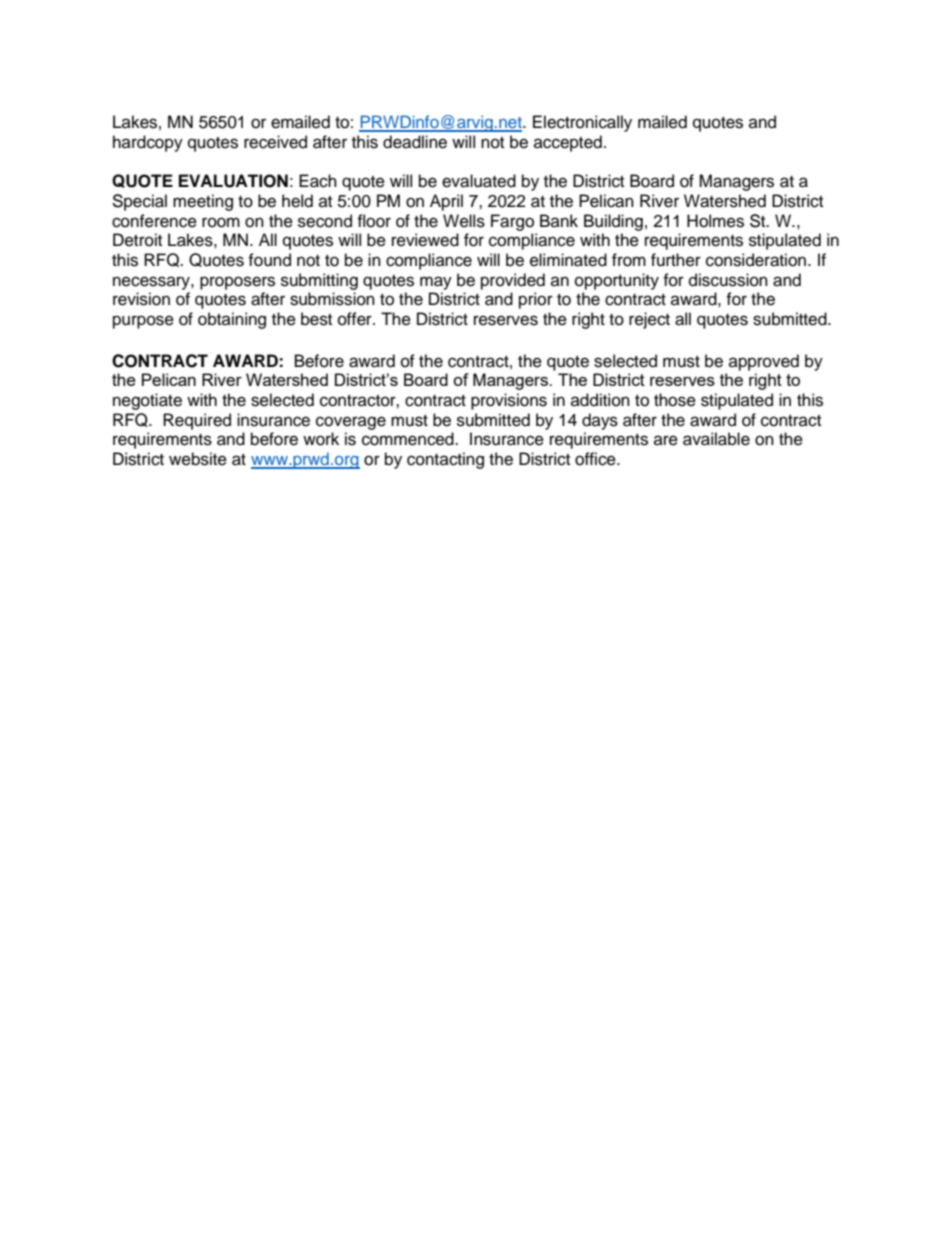 Image resolution: width=952 pixels, height=1233 pixels. What do you see at coordinates (666, 440) in the document?
I see `are` at bounding box center [666, 440].
